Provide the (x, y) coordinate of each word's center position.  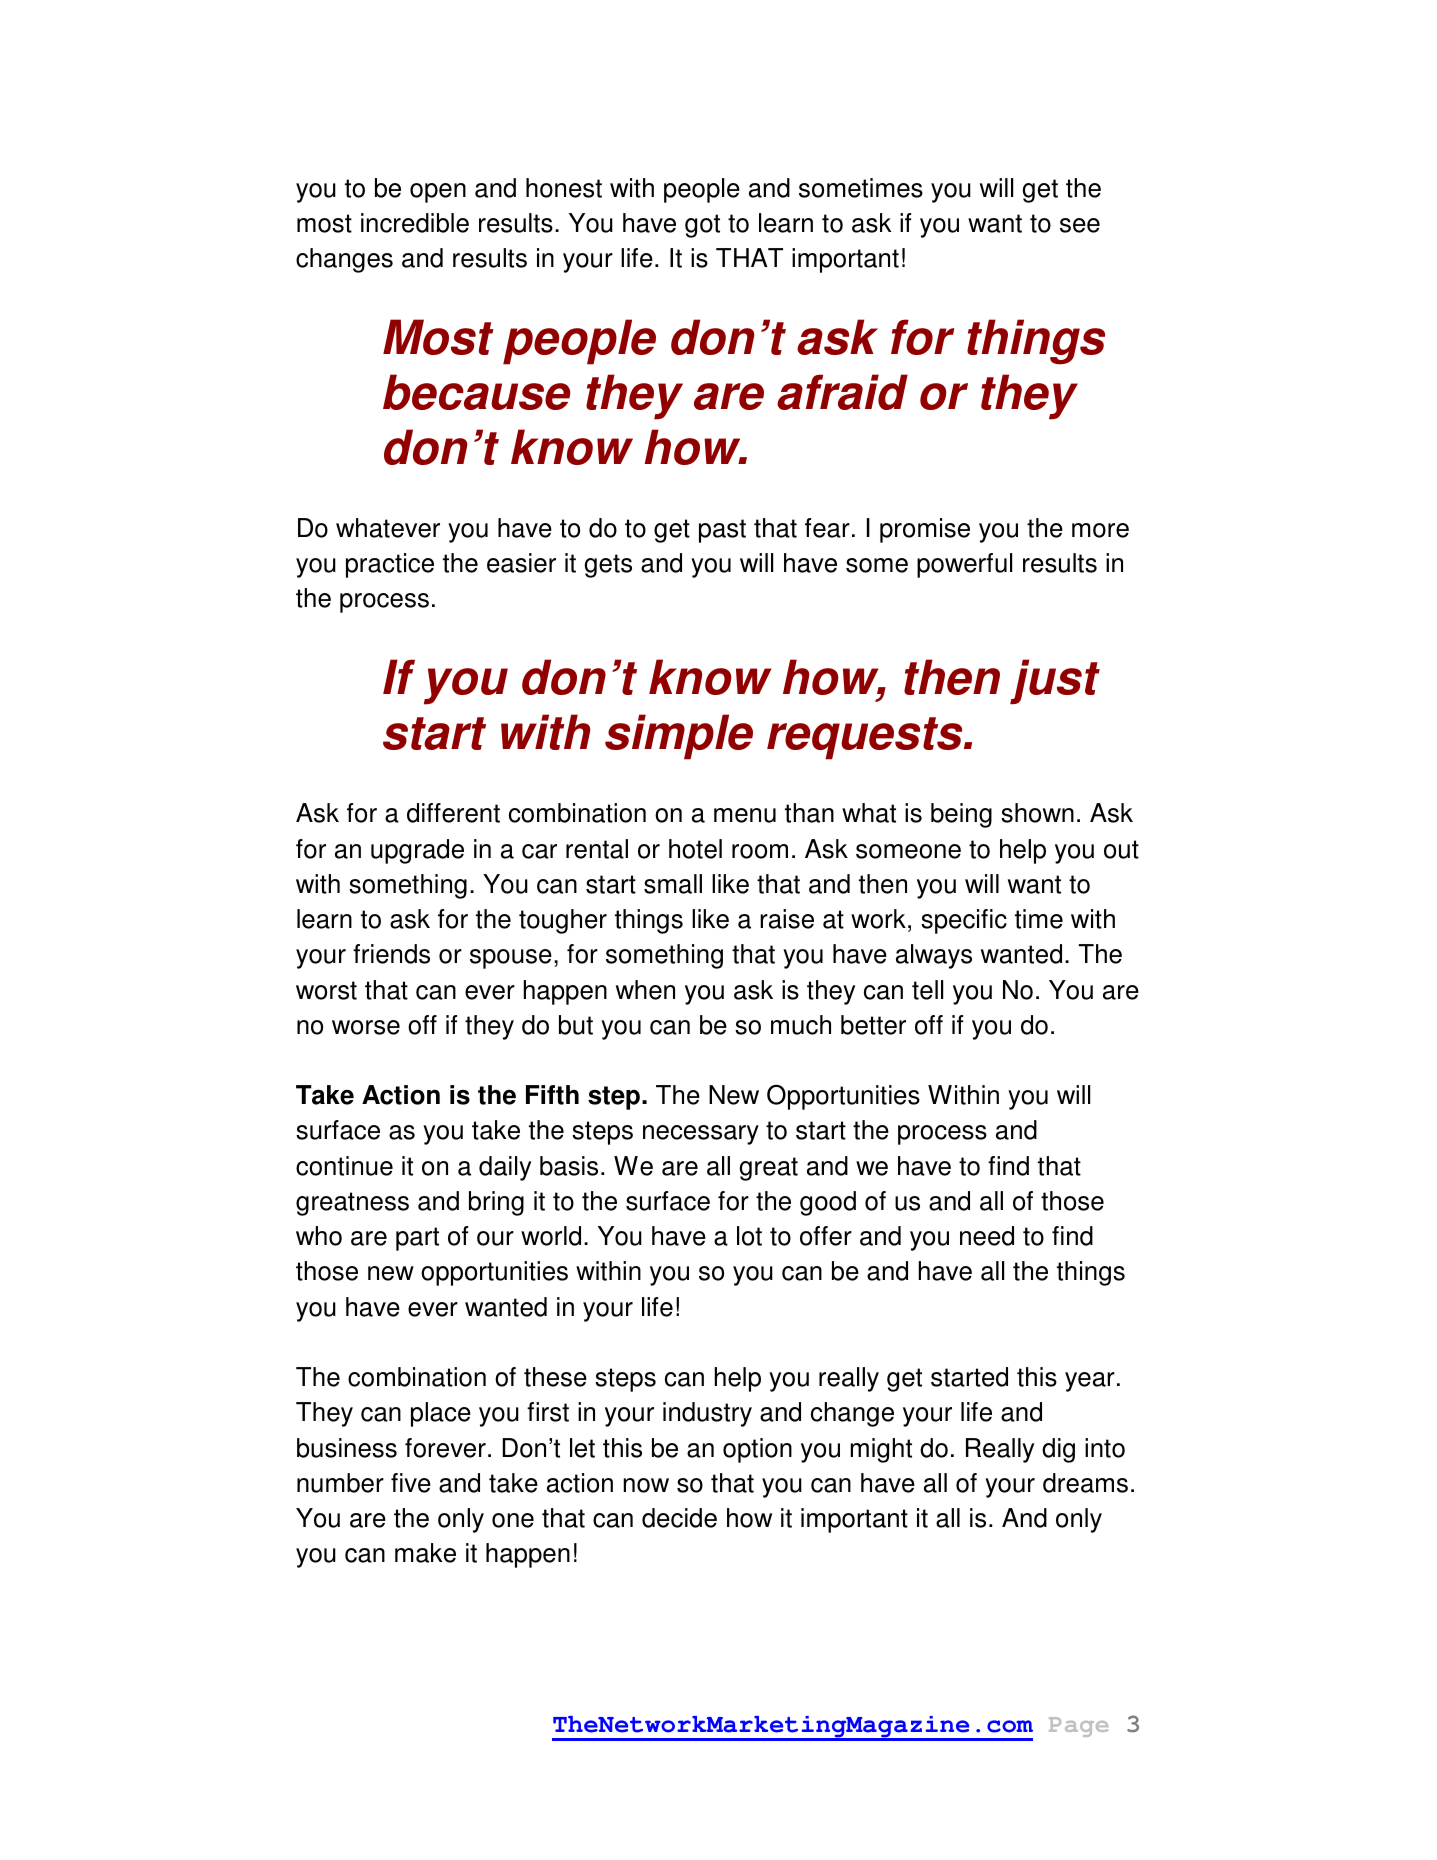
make (425, 1553)
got (702, 226)
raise (787, 919)
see (1080, 225)
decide (679, 1518)
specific (964, 921)
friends (391, 954)
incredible (415, 223)
